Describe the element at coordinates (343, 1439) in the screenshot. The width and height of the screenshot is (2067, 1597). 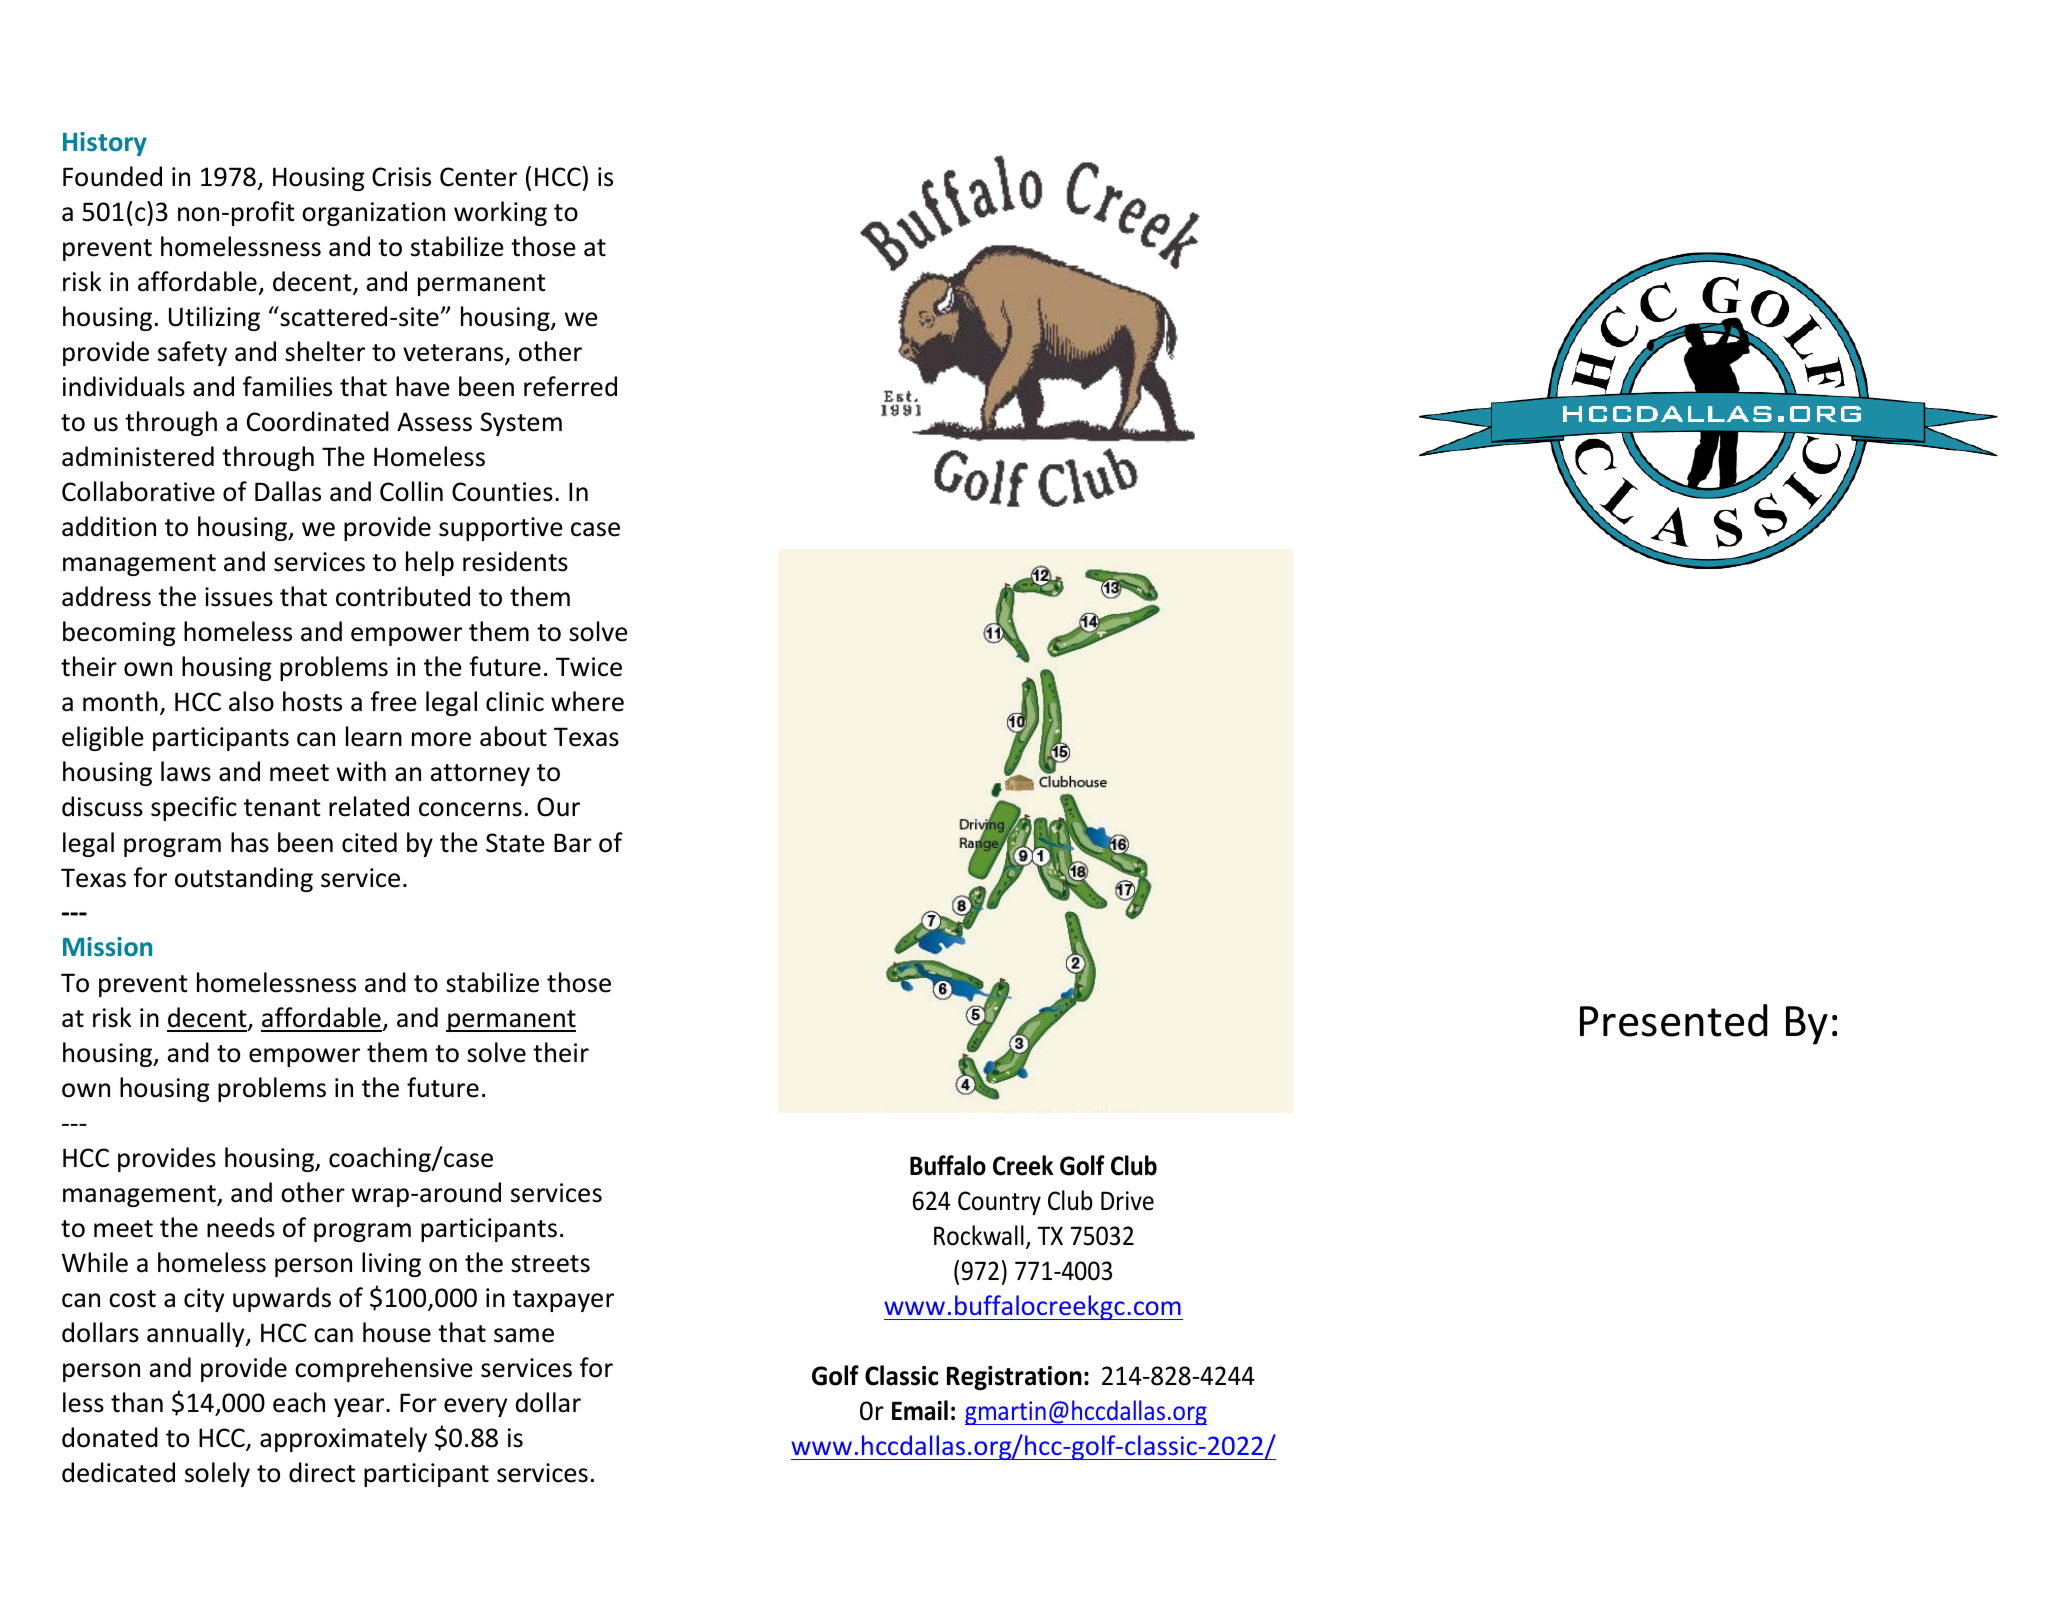
I see `approximately` at that location.
